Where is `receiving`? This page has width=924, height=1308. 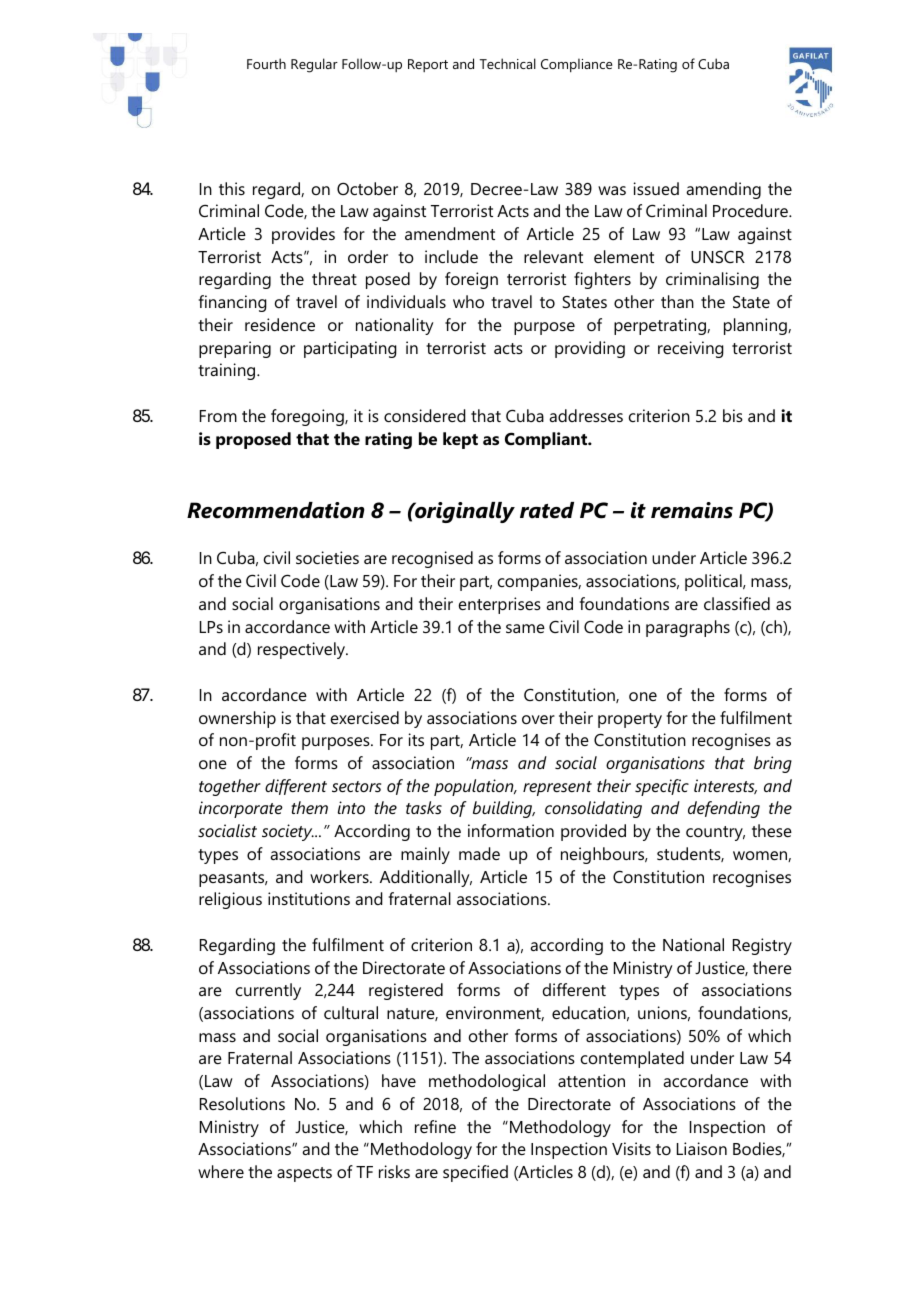
receiving is located at coordinates (691, 349).
